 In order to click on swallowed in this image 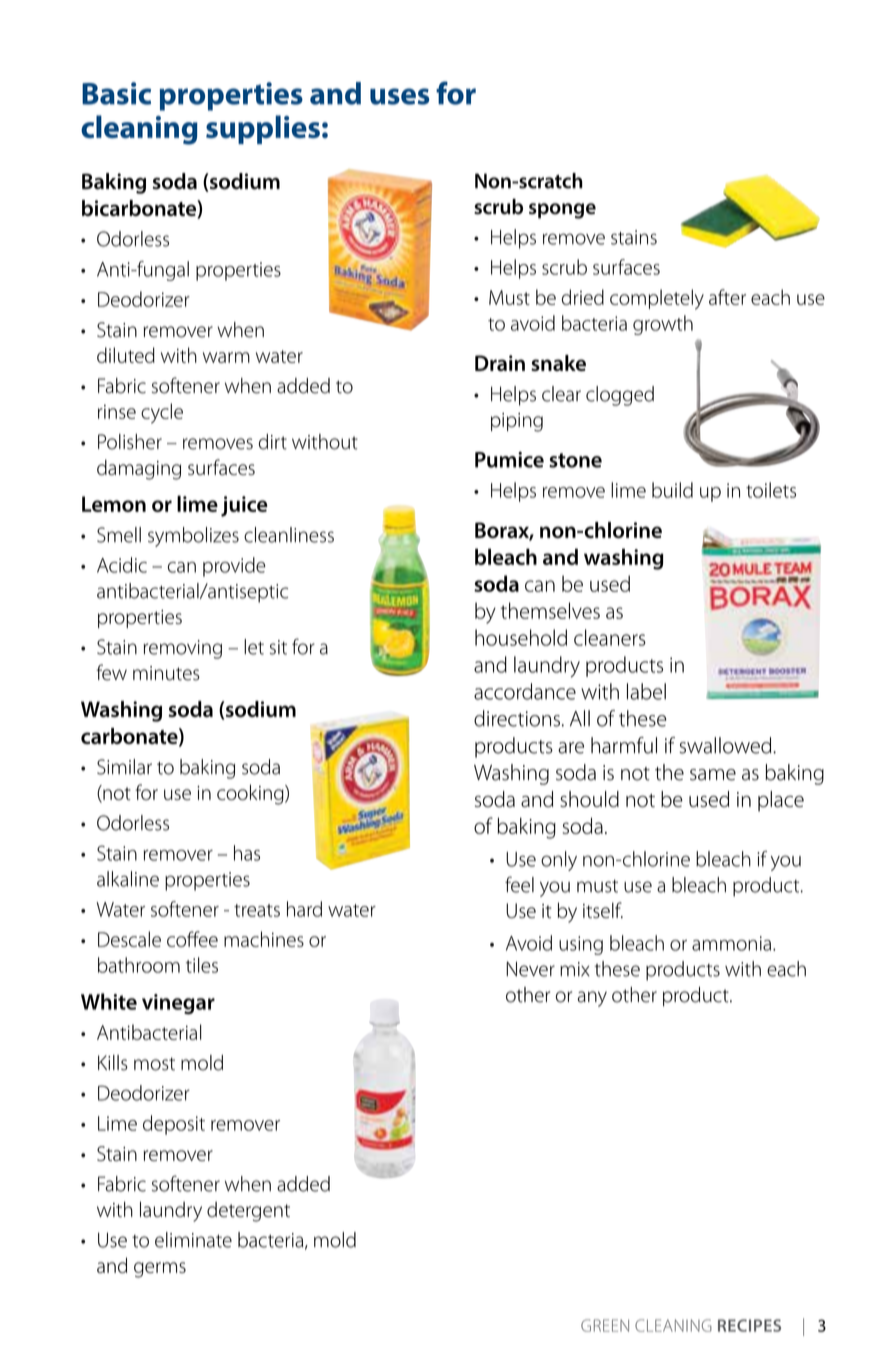, I will do `click(726, 745)`.
